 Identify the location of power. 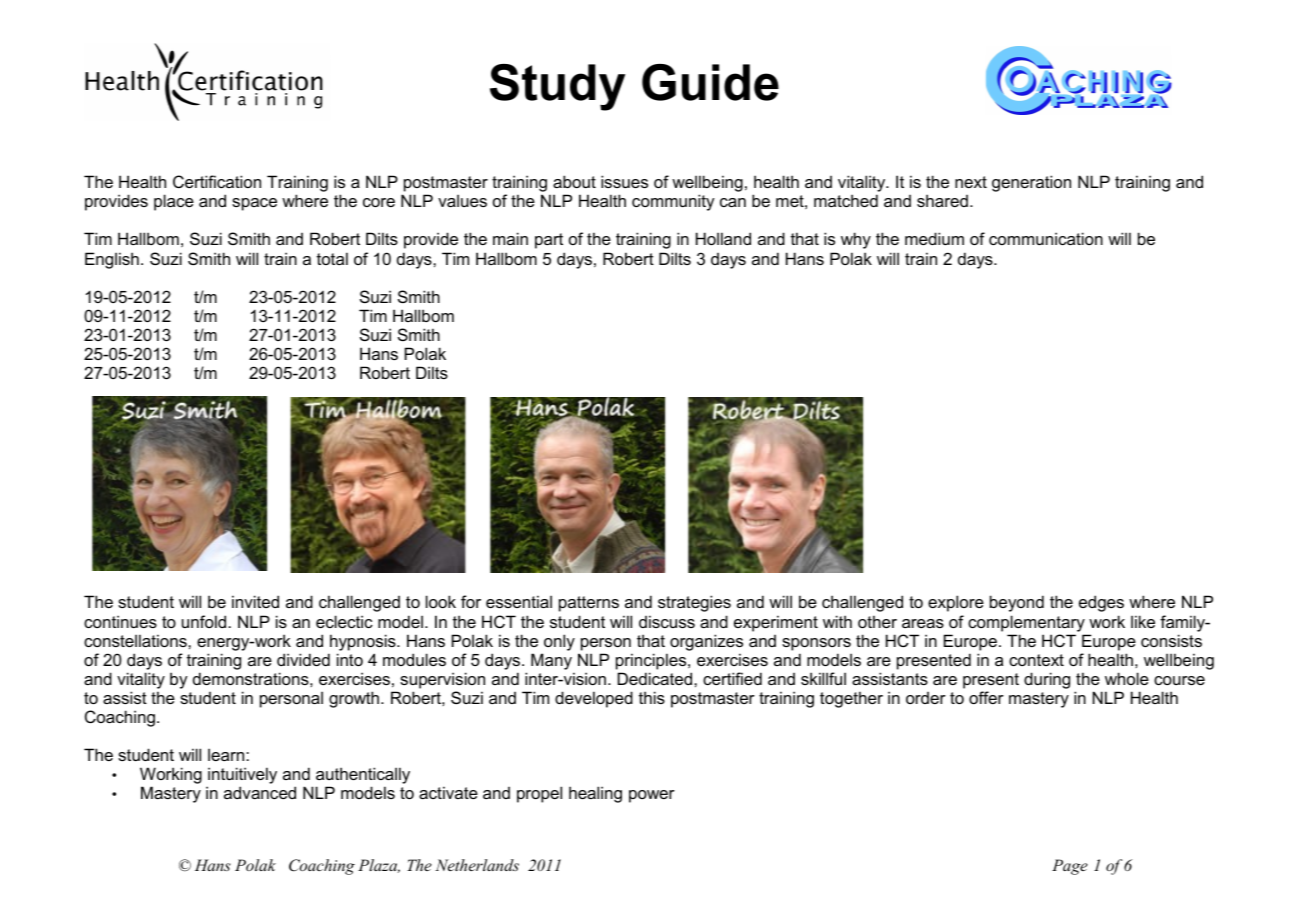
(652, 796).
